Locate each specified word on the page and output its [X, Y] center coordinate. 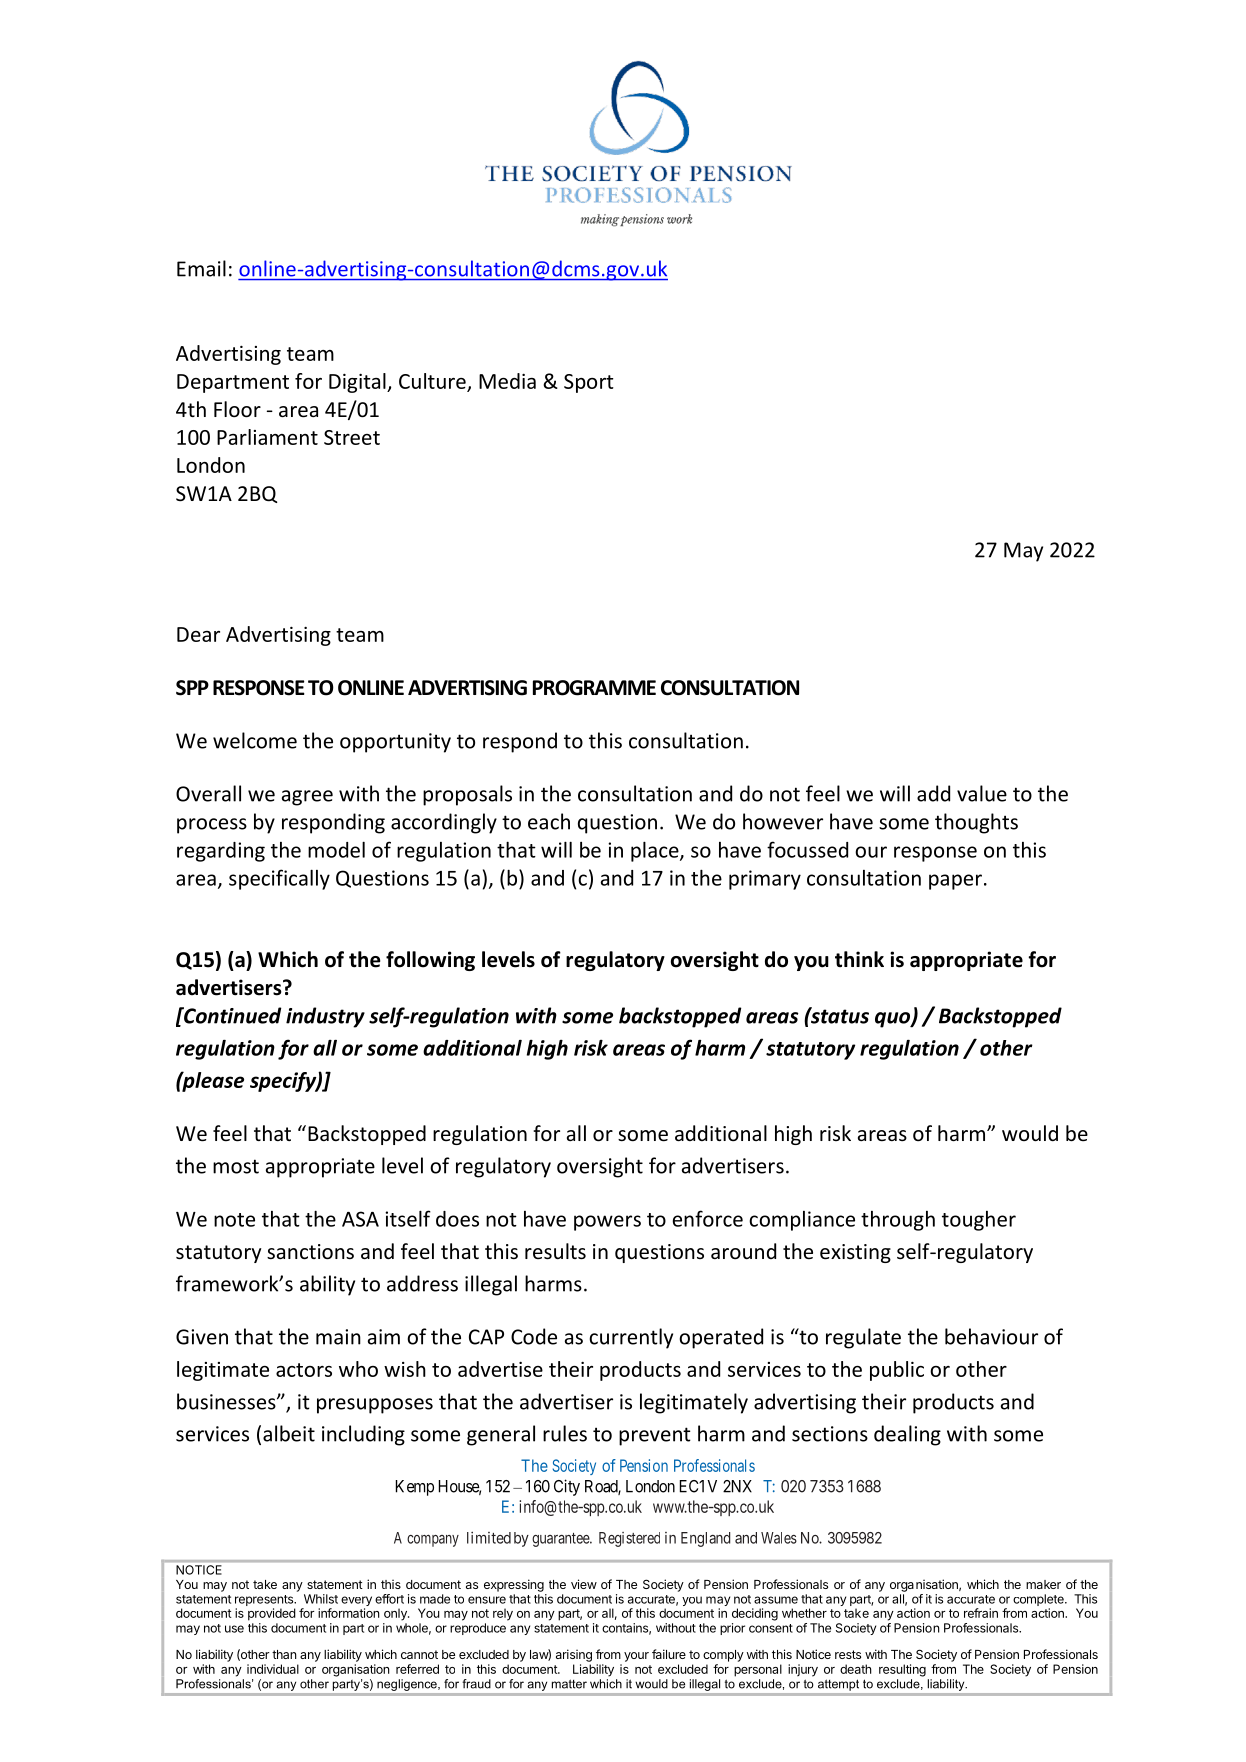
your [636, 1657]
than [284, 1654]
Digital [358, 383]
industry [325, 1017]
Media [507, 381]
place [656, 851]
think [859, 959]
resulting [902, 1670]
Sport [589, 383]
